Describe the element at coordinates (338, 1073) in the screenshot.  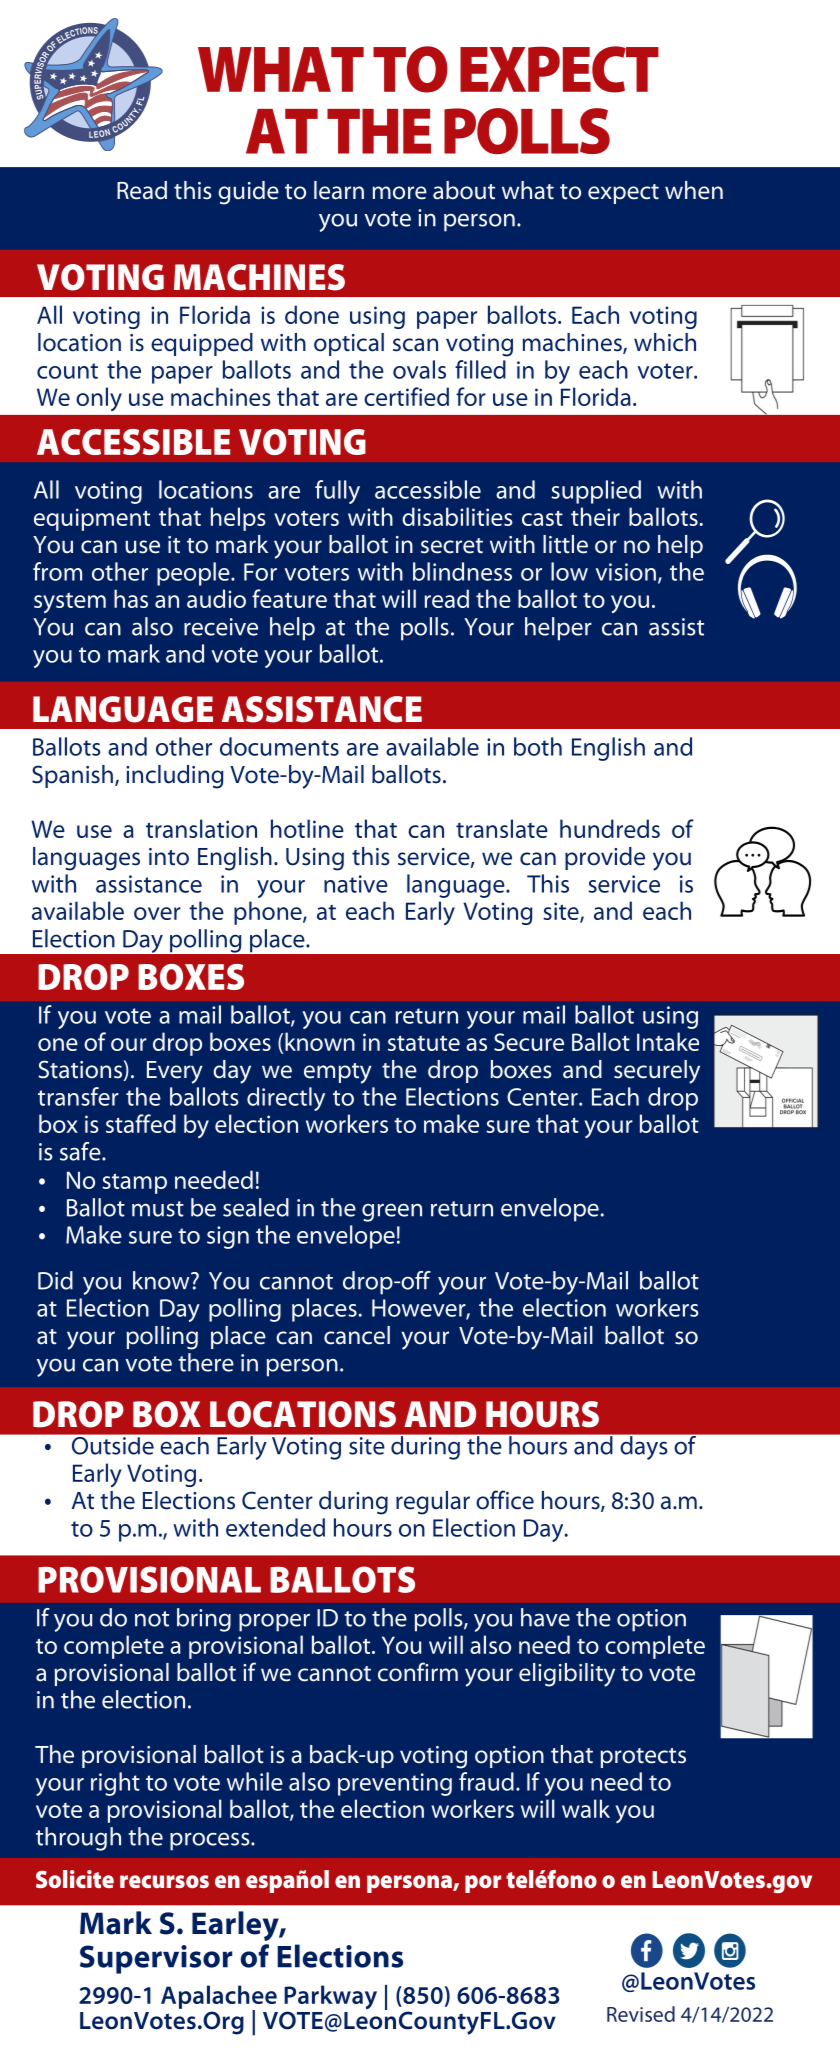
I see `empty` at that location.
